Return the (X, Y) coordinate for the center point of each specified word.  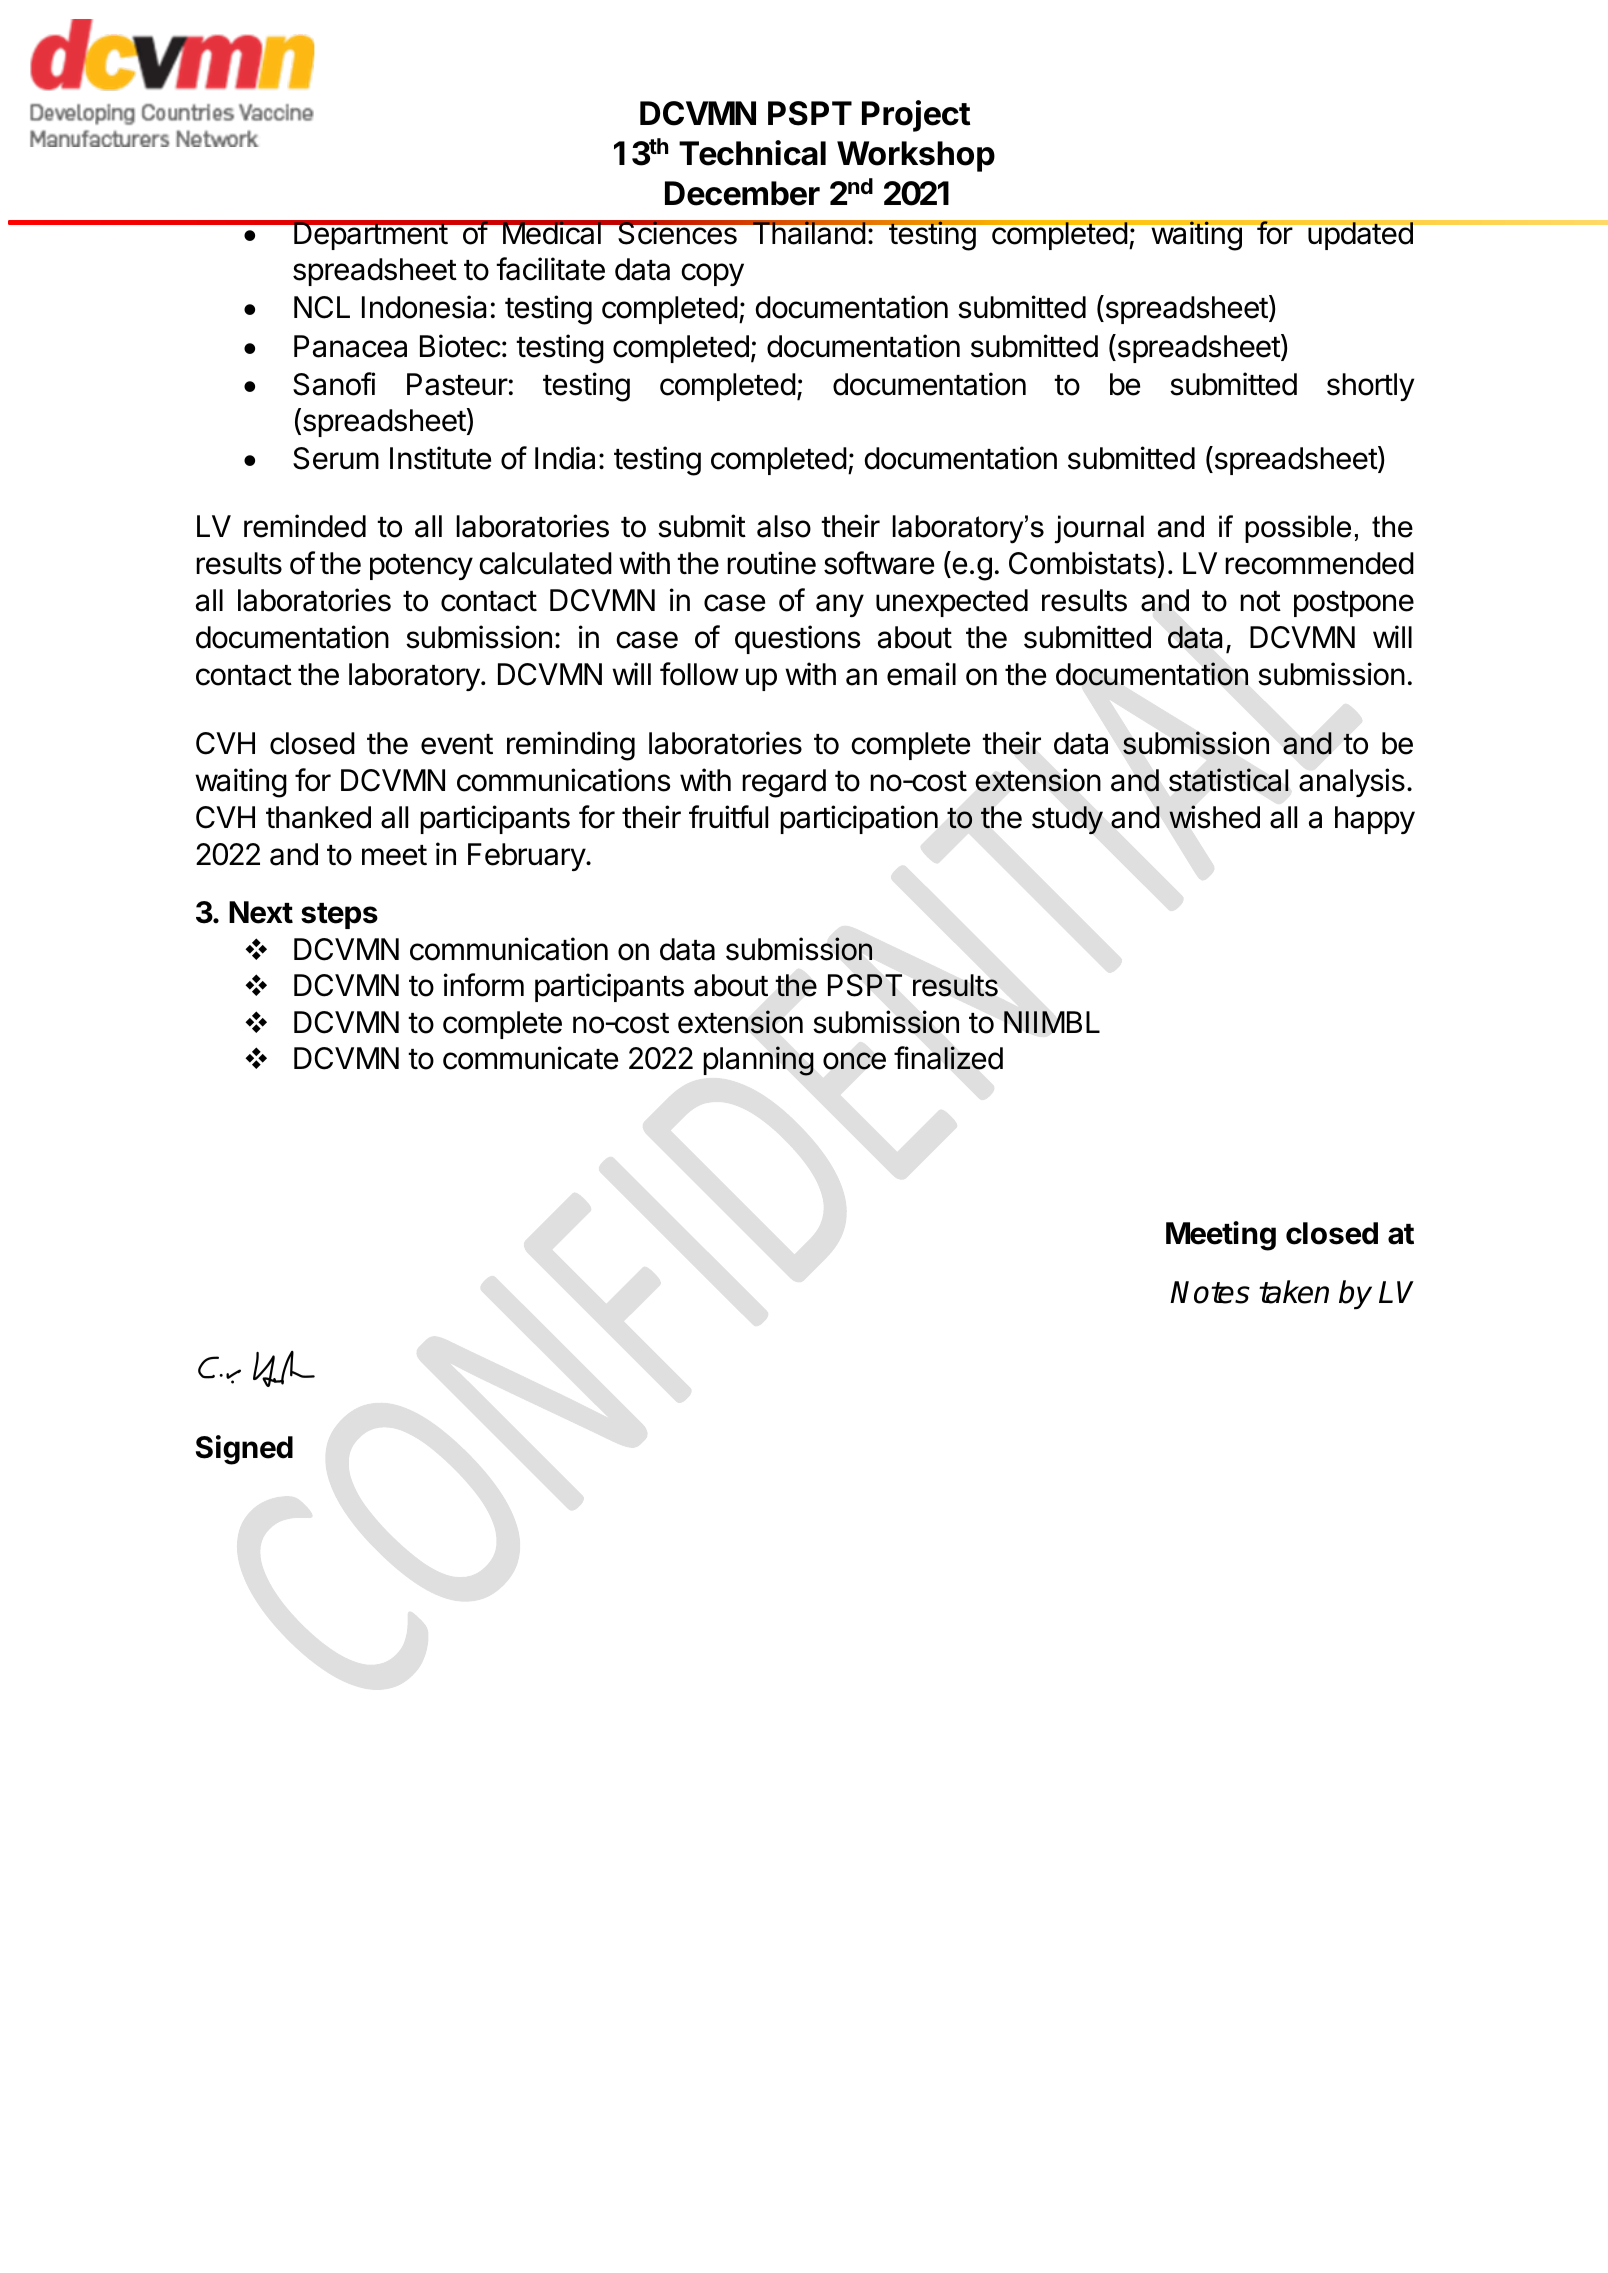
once (854, 1061)
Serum (336, 458)
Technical (752, 153)
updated (1360, 235)
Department (370, 235)
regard (784, 783)
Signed (244, 1450)
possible (1298, 529)
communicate (530, 1058)
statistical (1229, 780)
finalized (948, 1058)
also (784, 526)
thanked (318, 817)
